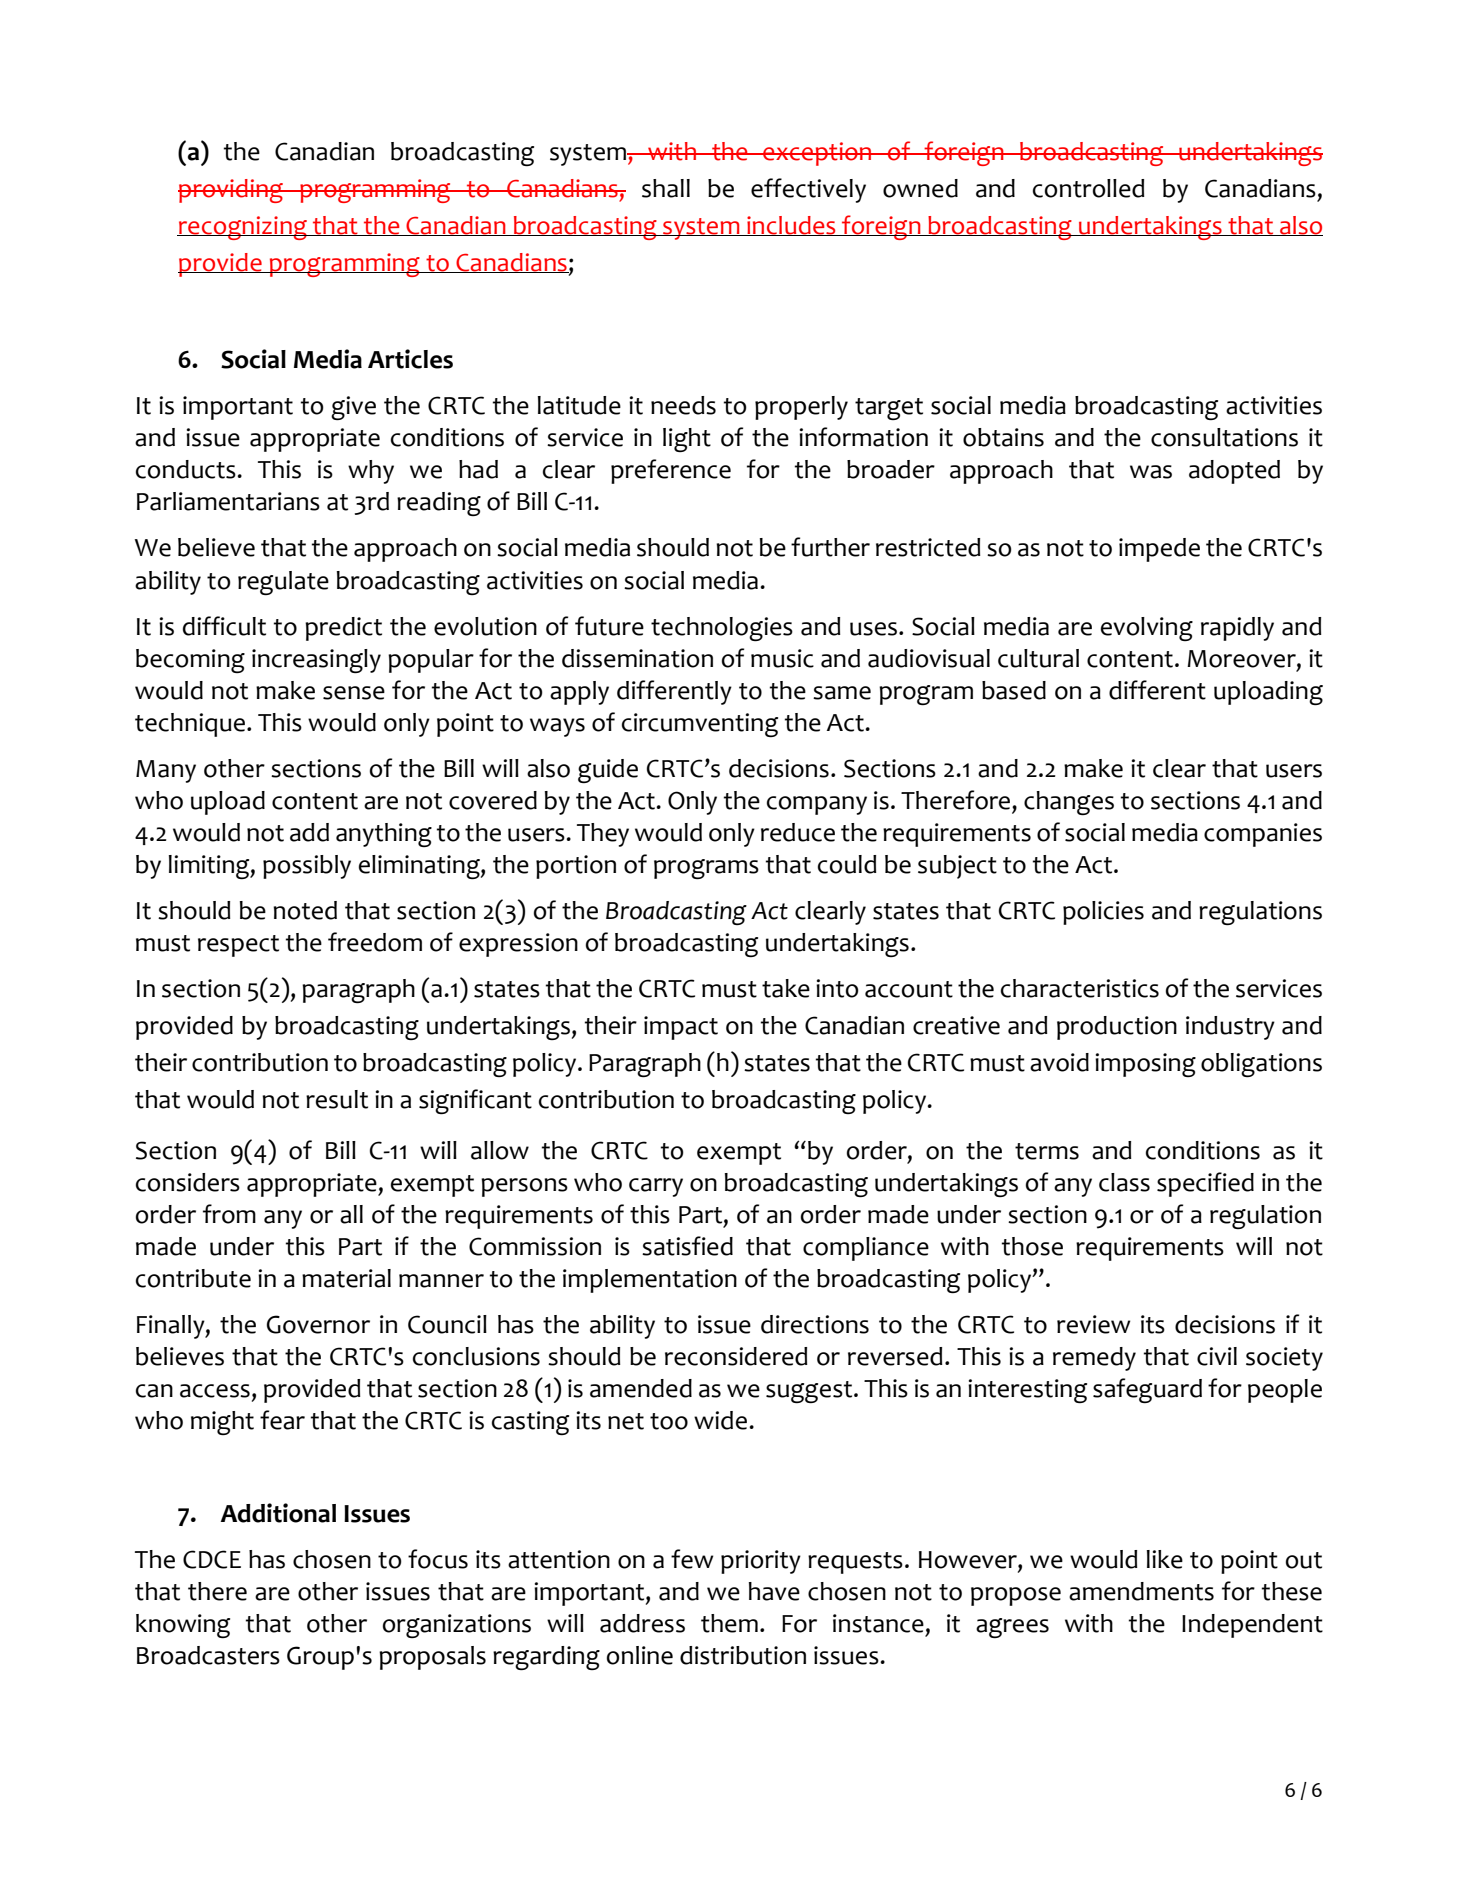 The width and height of the document is (1458, 1887). I want to click on amendments, so click(1141, 1591).
